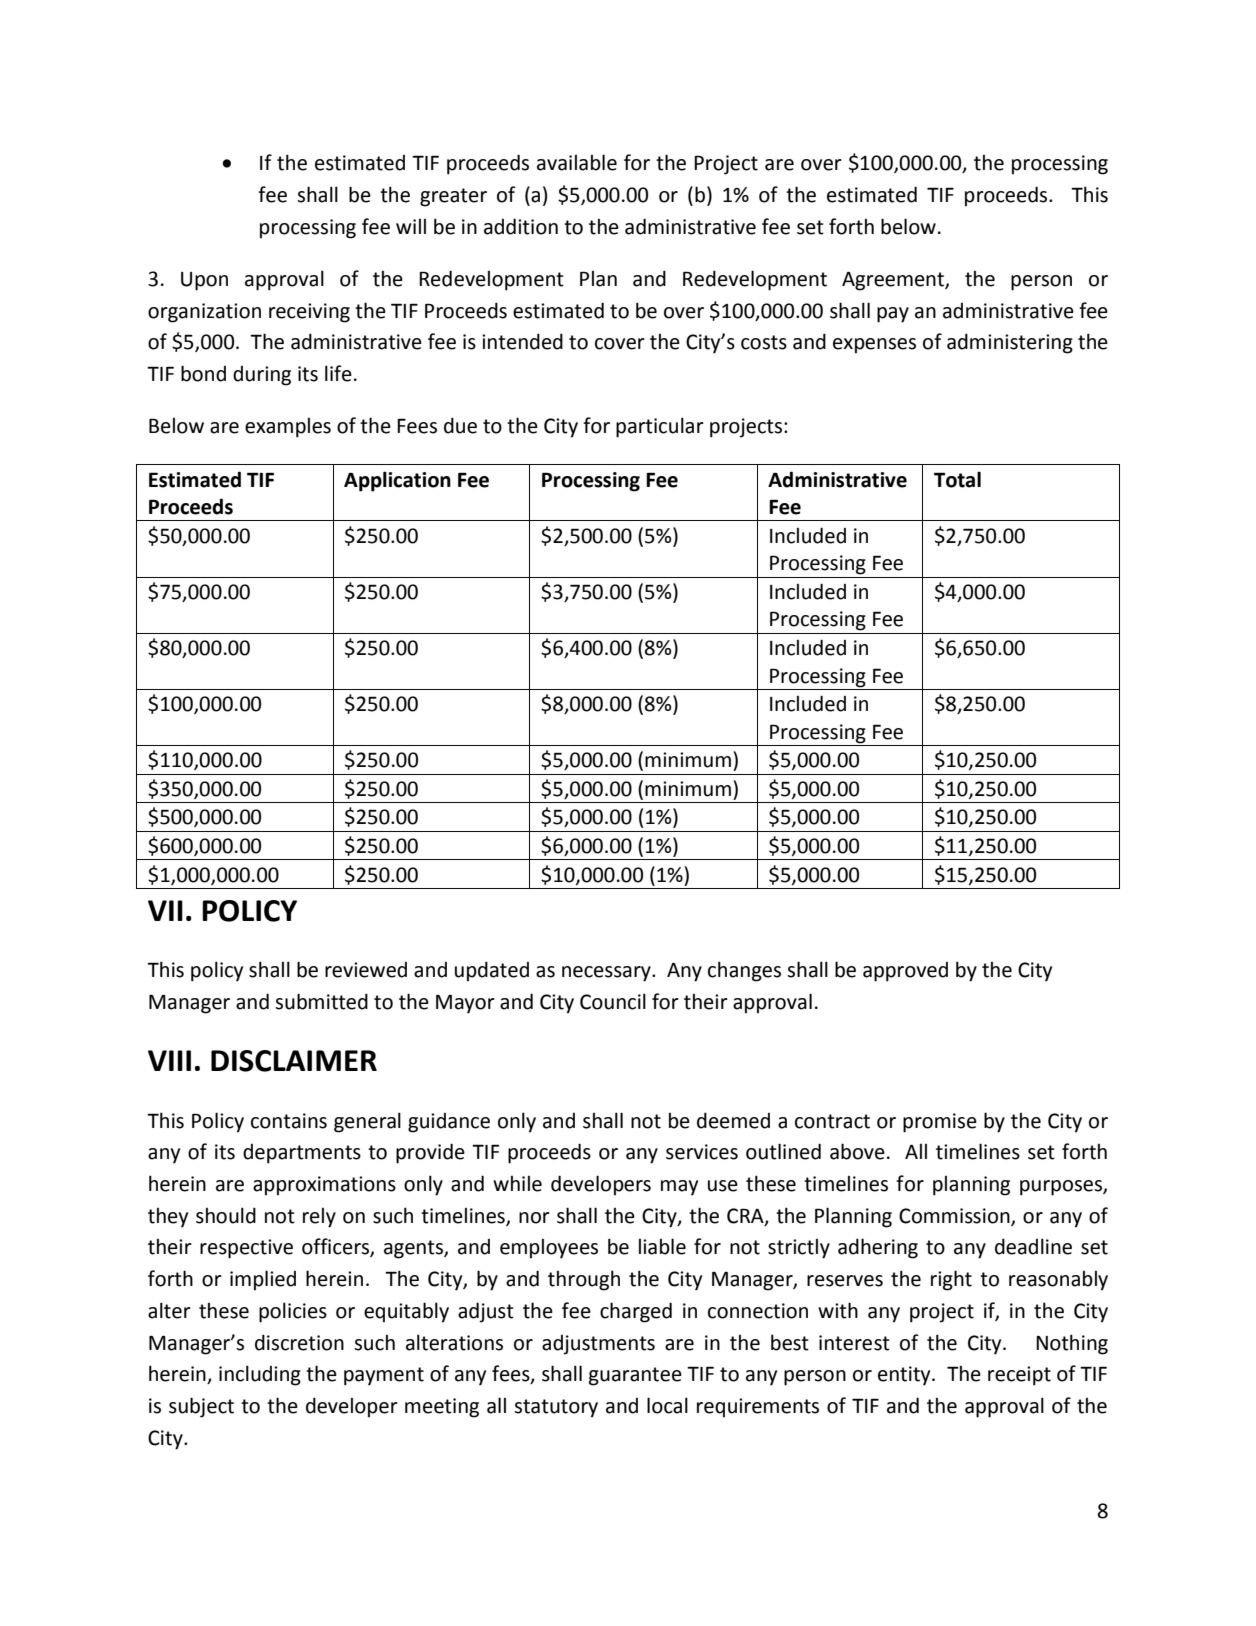  Describe the element at coordinates (905, 972) in the document. I see `approved` at that location.
